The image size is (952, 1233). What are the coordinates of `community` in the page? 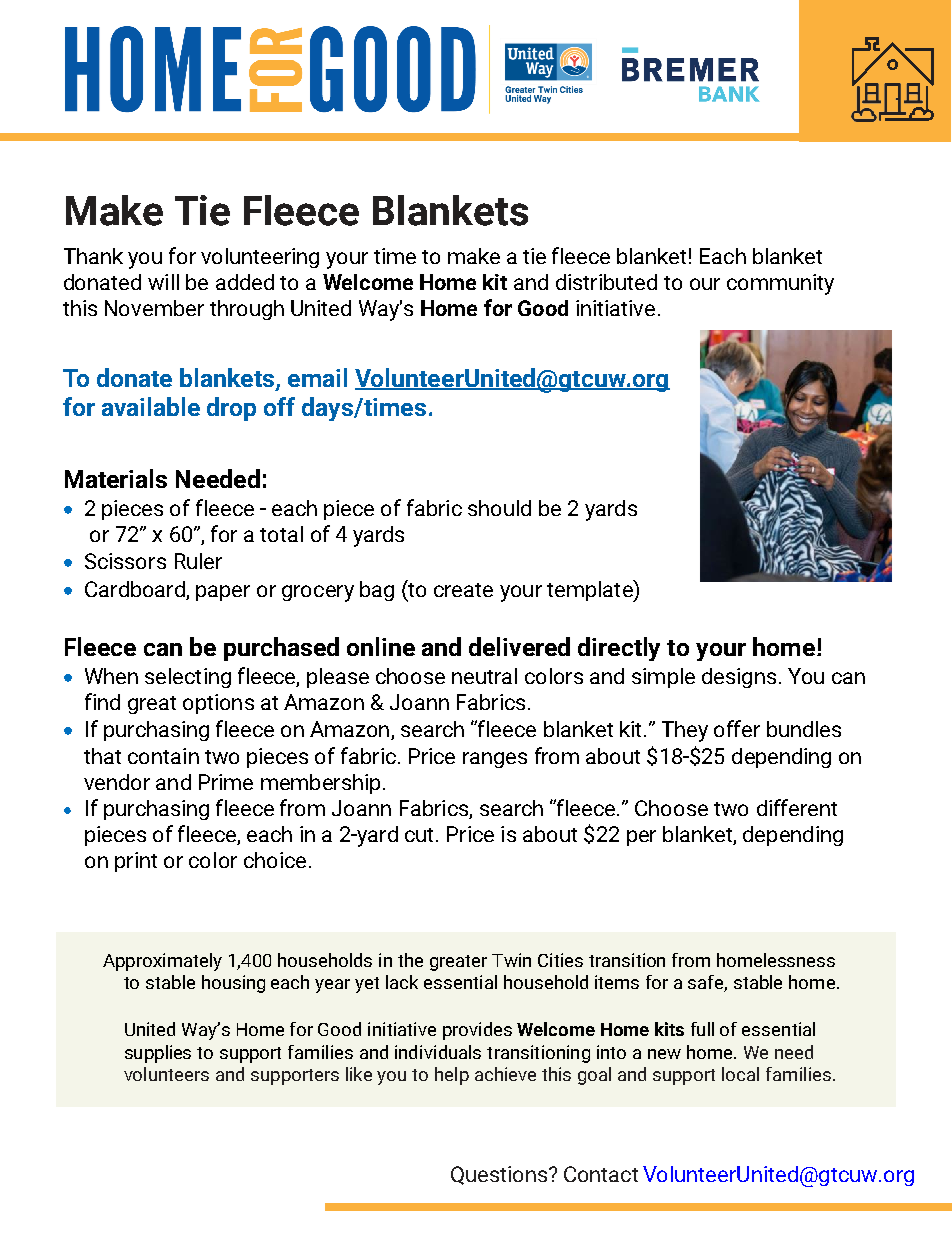 It's located at (780, 284).
